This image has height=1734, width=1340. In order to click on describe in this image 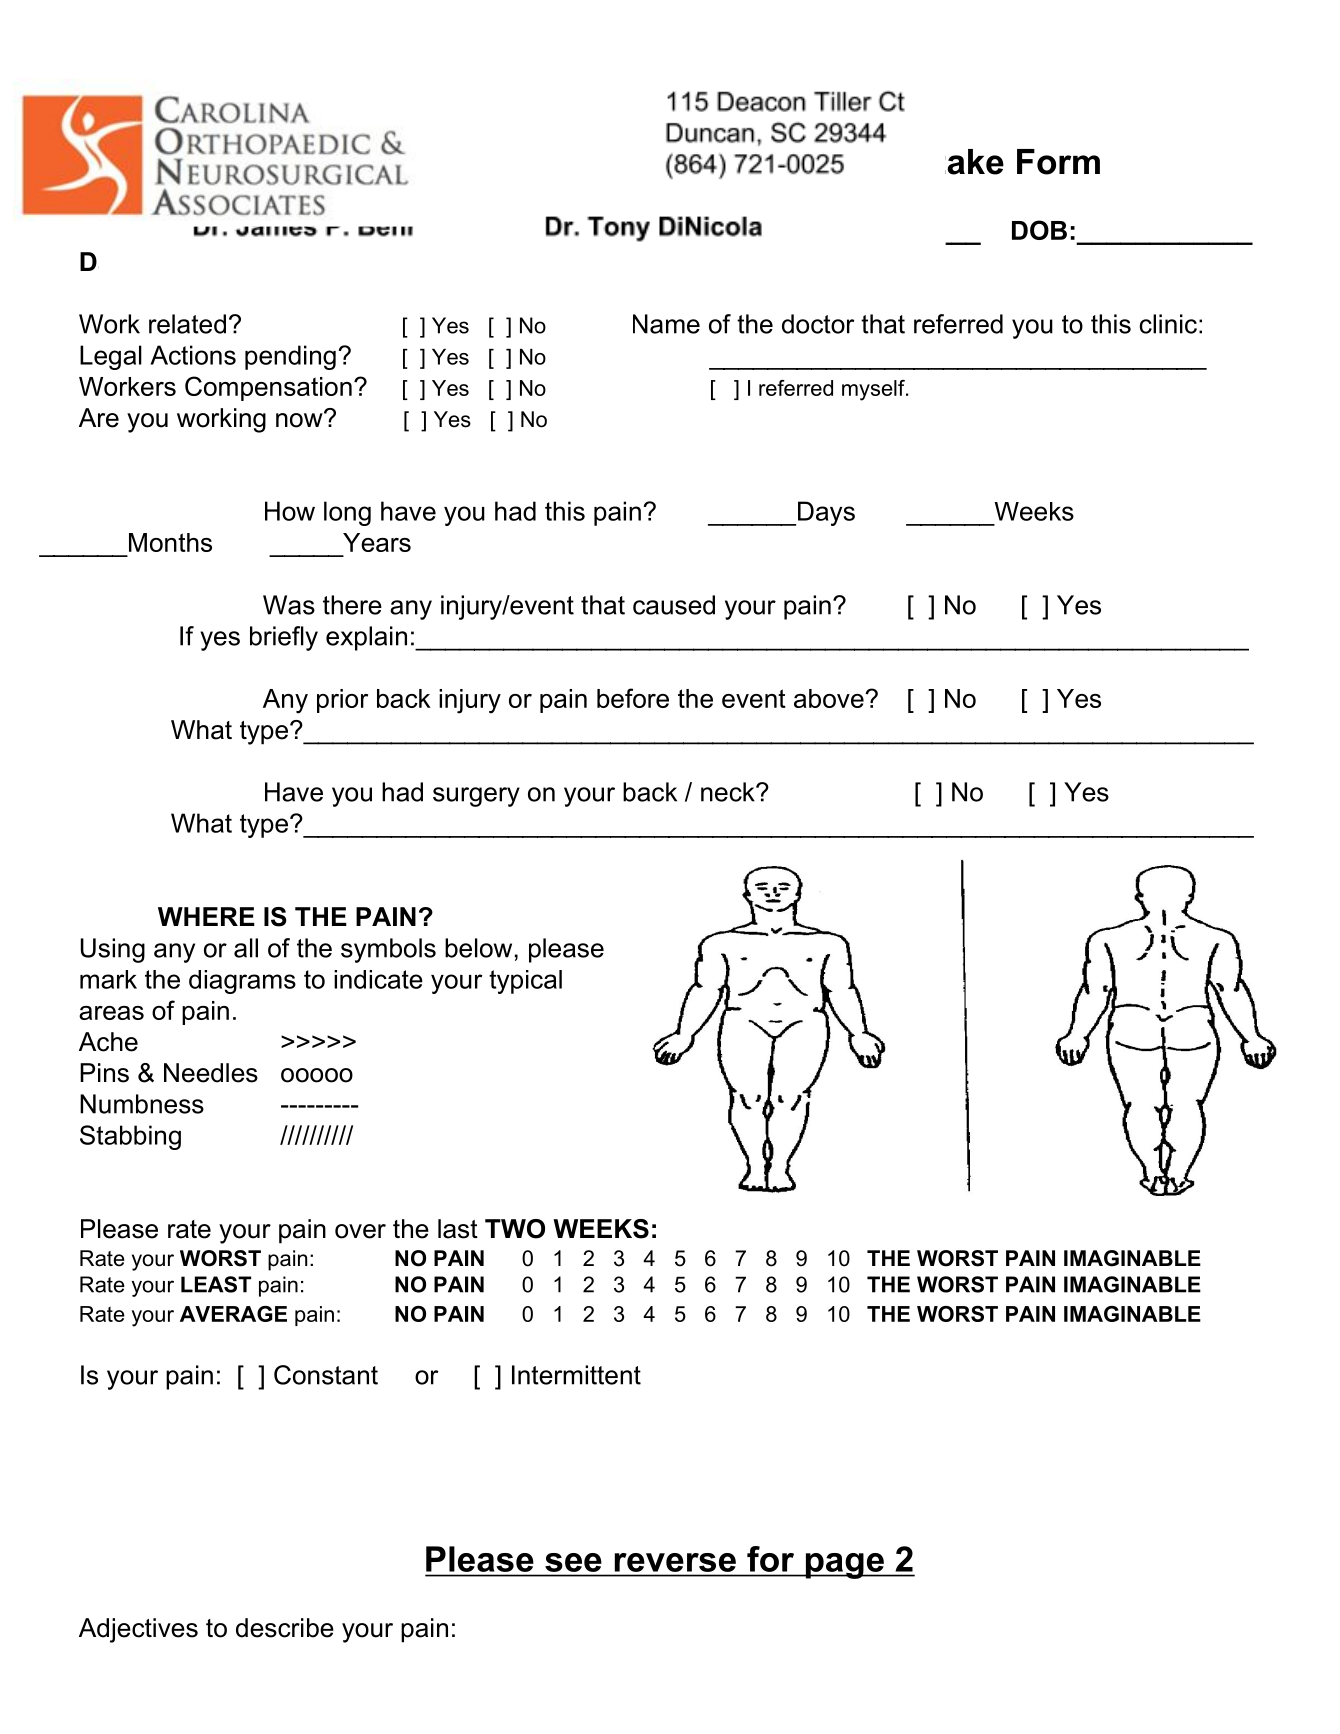, I will do `click(285, 1628)`.
